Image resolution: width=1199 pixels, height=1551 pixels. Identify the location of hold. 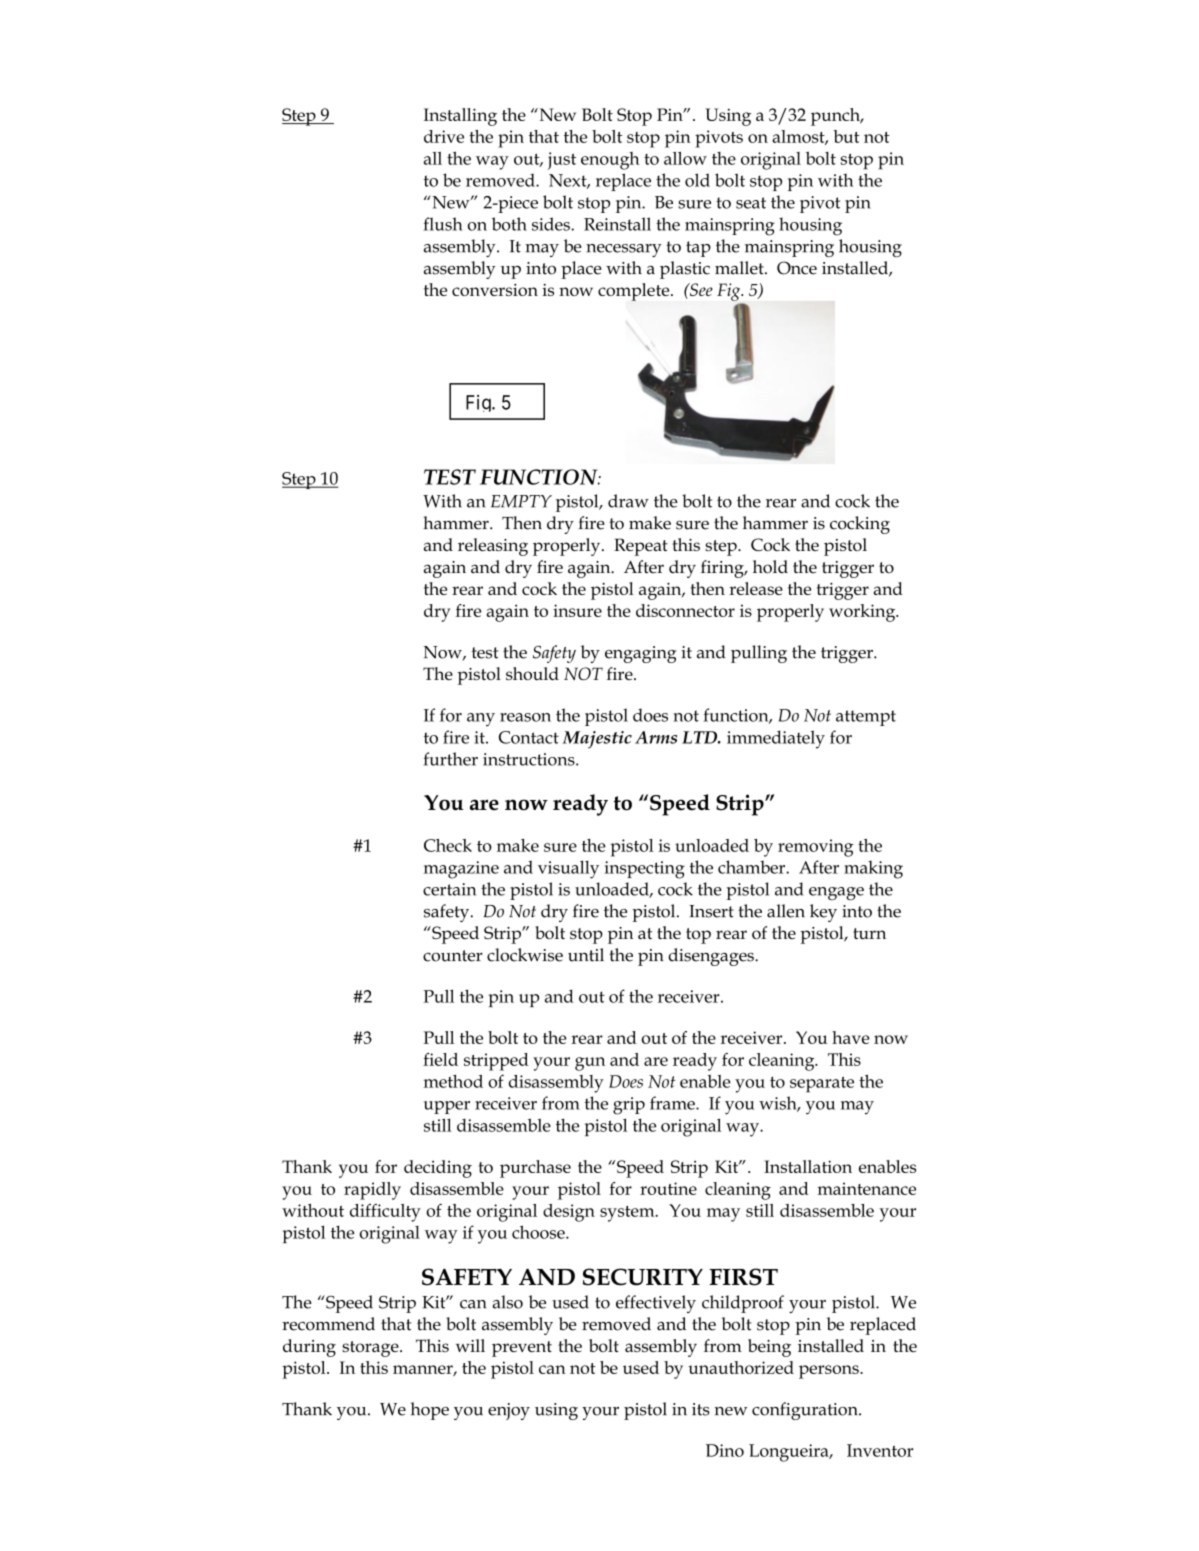
(770, 567).
